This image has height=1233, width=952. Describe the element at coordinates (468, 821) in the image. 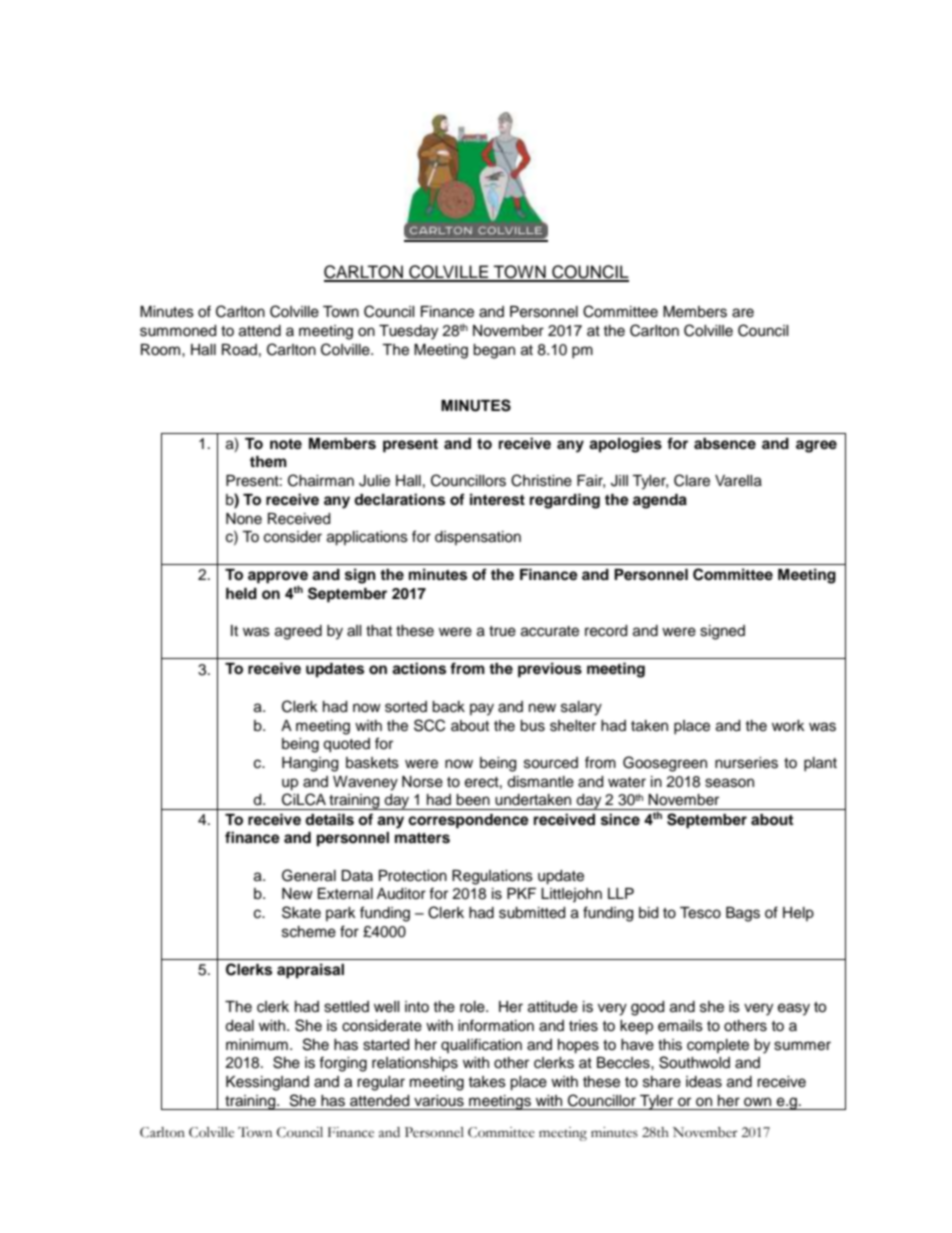

I see `correspondence` at that location.
